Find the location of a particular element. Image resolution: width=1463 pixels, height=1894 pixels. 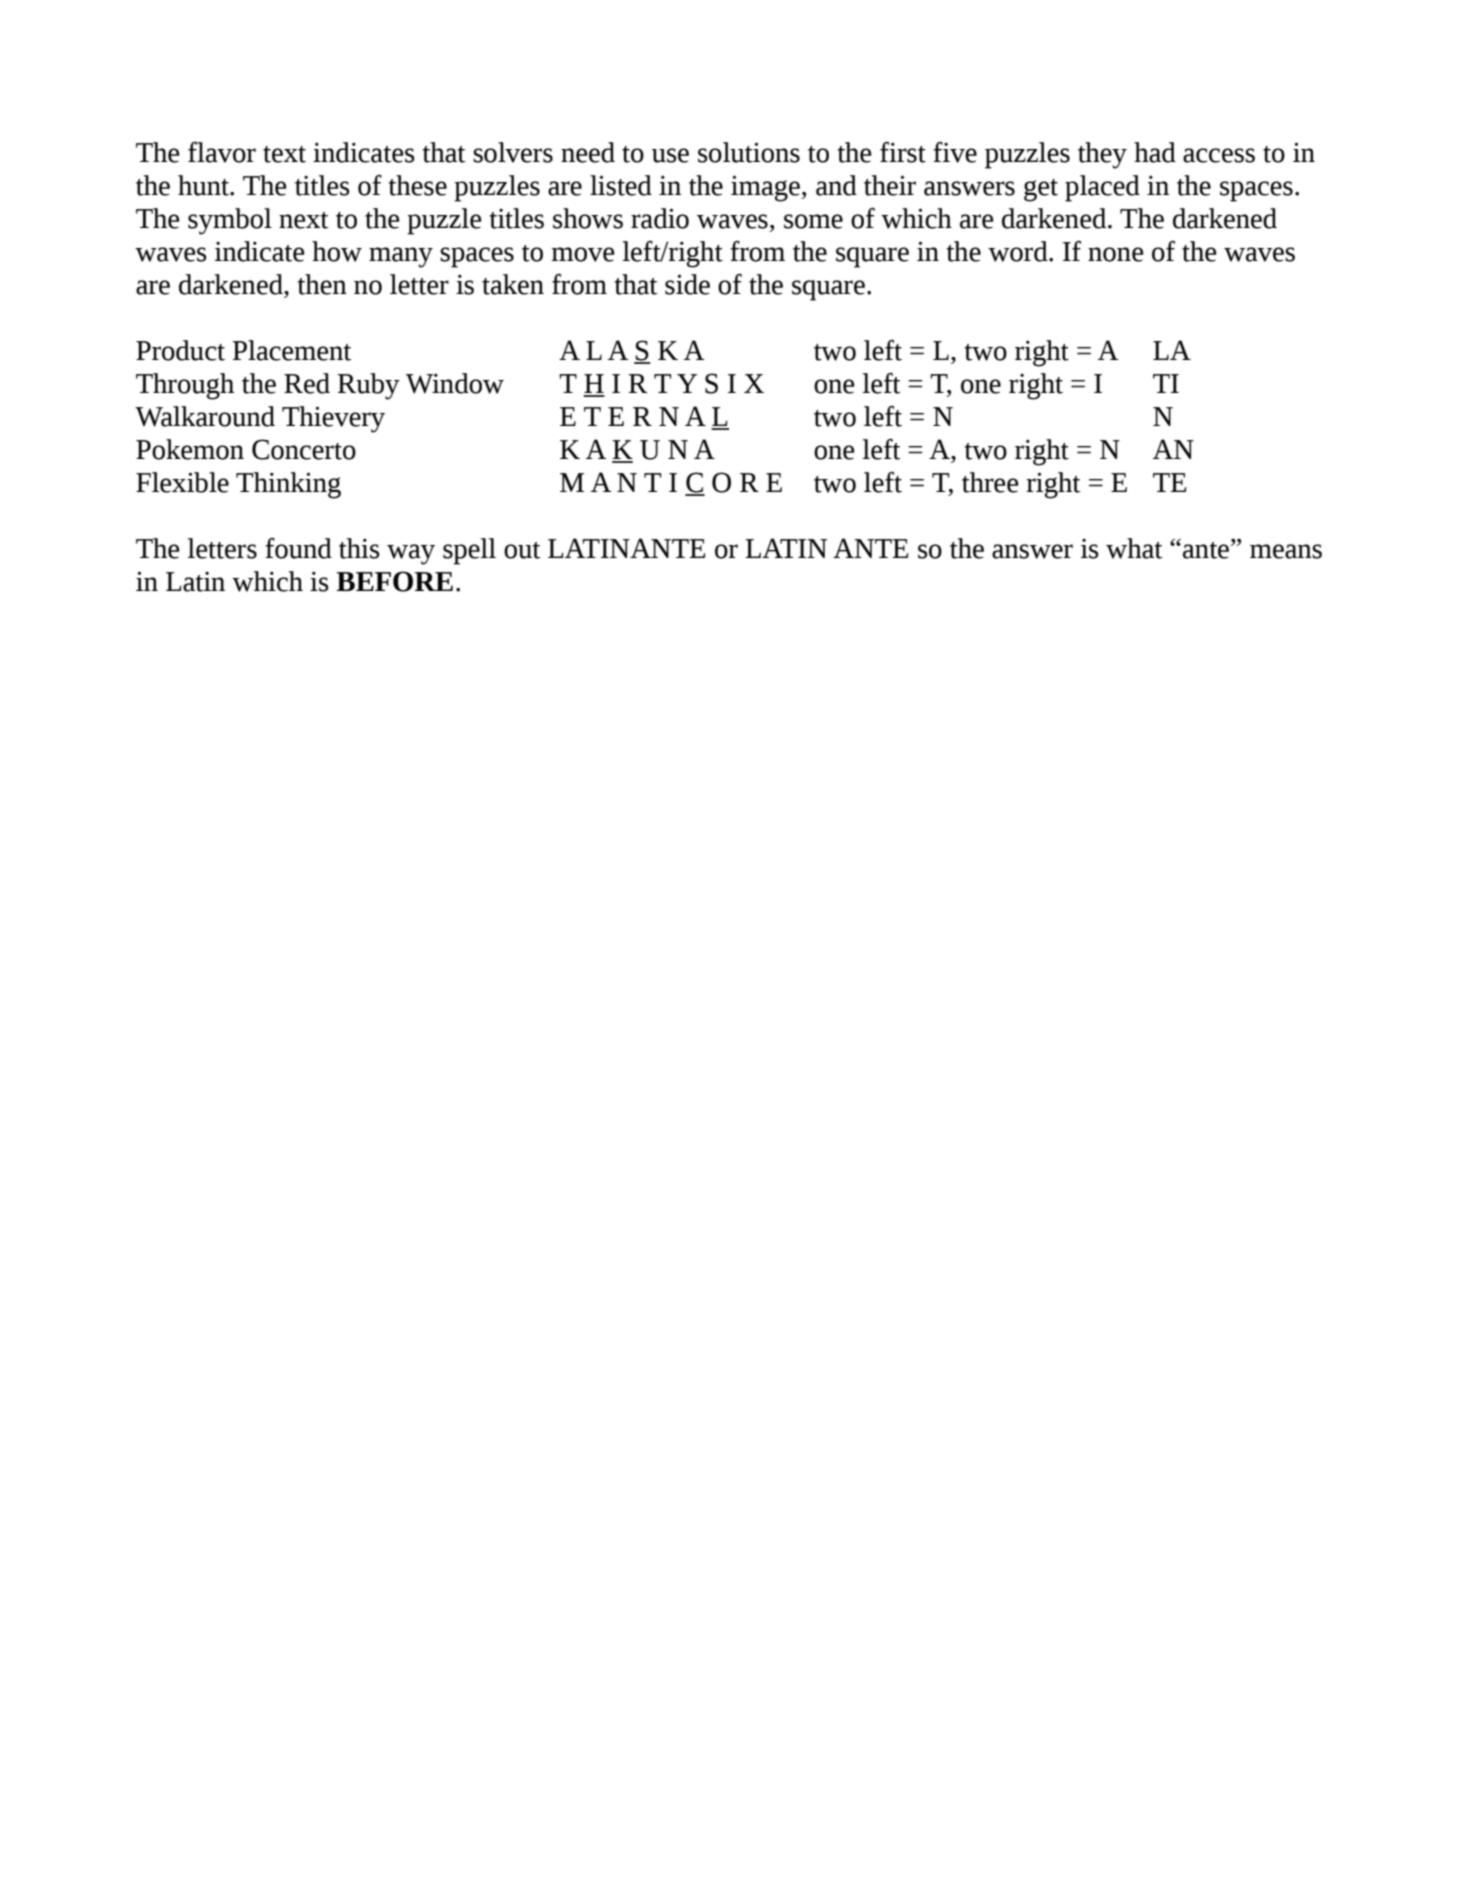

solutions is located at coordinates (749, 152).
